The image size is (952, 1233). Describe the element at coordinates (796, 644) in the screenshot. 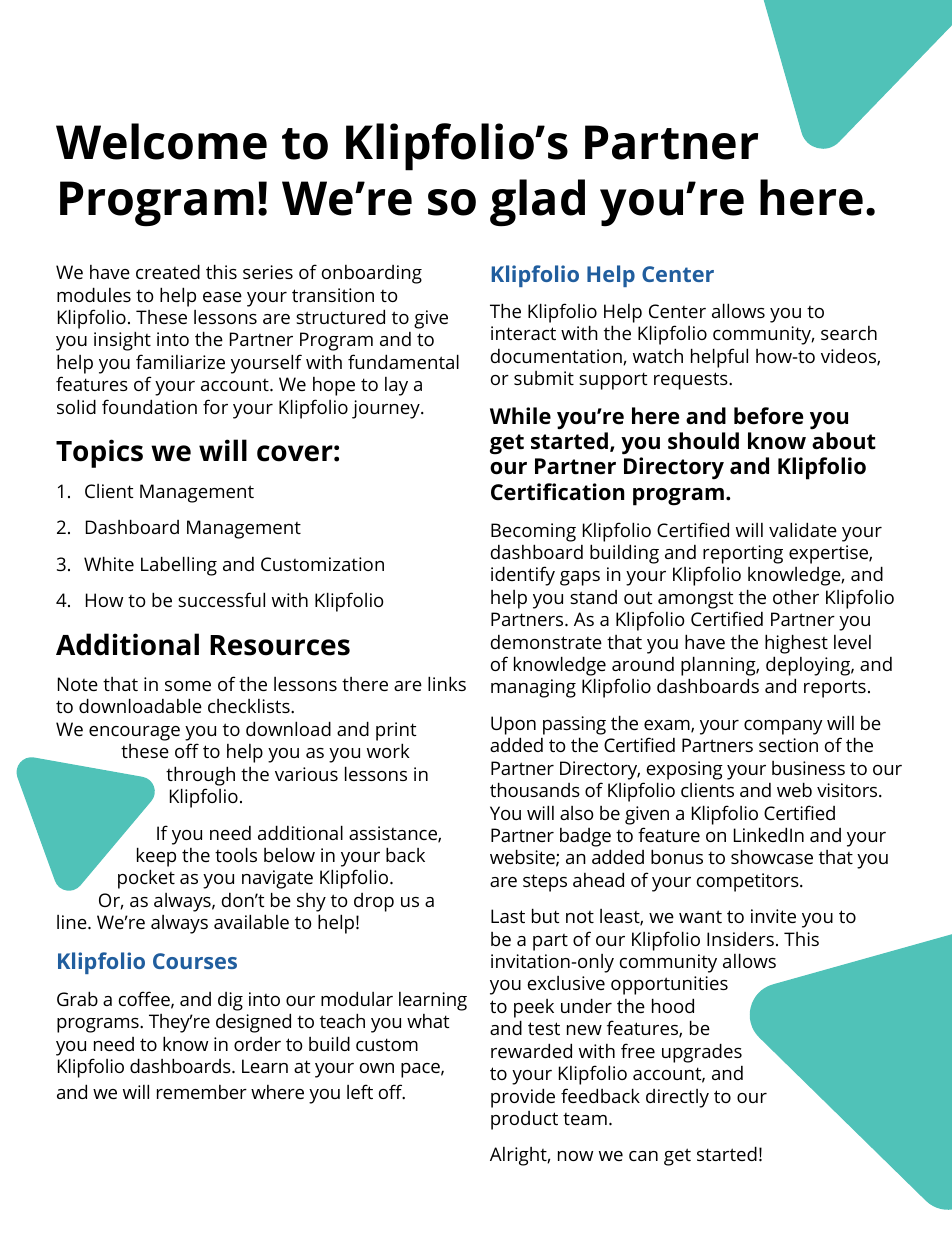

I see `highest` at that location.
